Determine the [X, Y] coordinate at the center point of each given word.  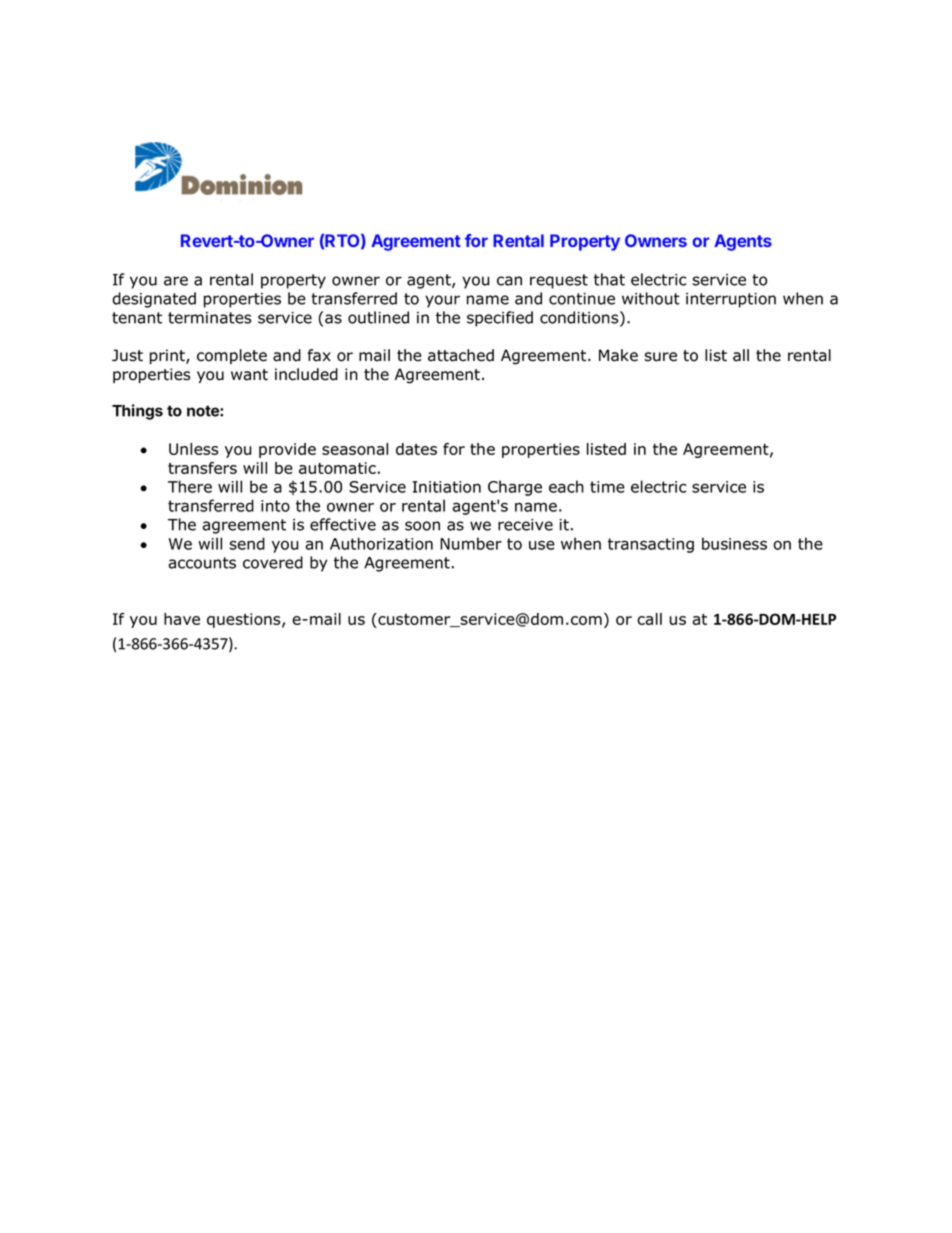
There [190, 486]
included [306, 374]
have [182, 619]
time [607, 487]
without [651, 298]
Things [137, 412]
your [442, 301]
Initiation [447, 487]
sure [660, 357]
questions [245, 620]
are [176, 281]
